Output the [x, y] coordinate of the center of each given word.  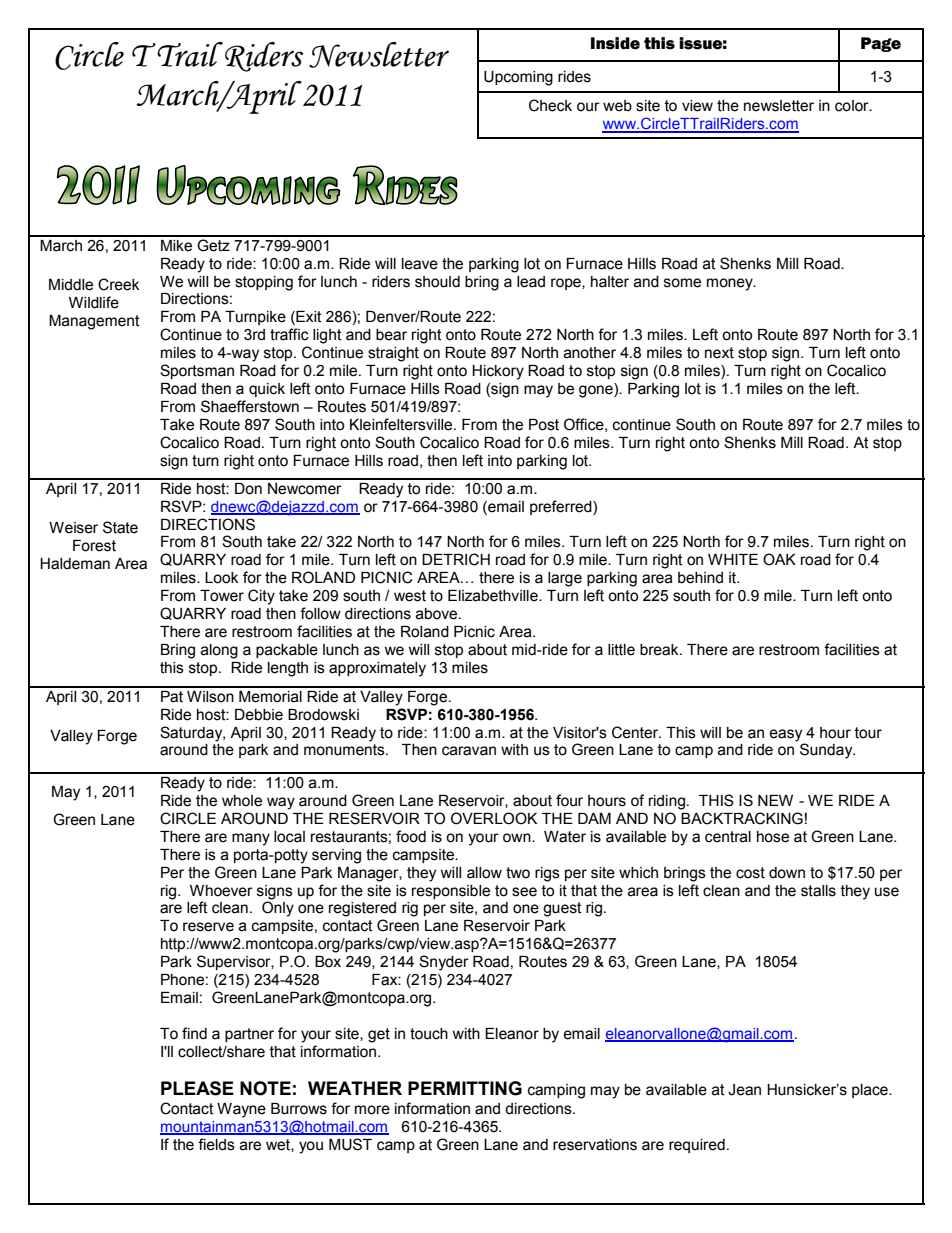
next [719, 353]
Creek [118, 284]
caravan [469, 751]
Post [544, 425]
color [853, 106]
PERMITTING [465, 1088]
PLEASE [197, 1088]
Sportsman [197, 371]
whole [242, 801]
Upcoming [518, 78]
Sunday [827, 751]
